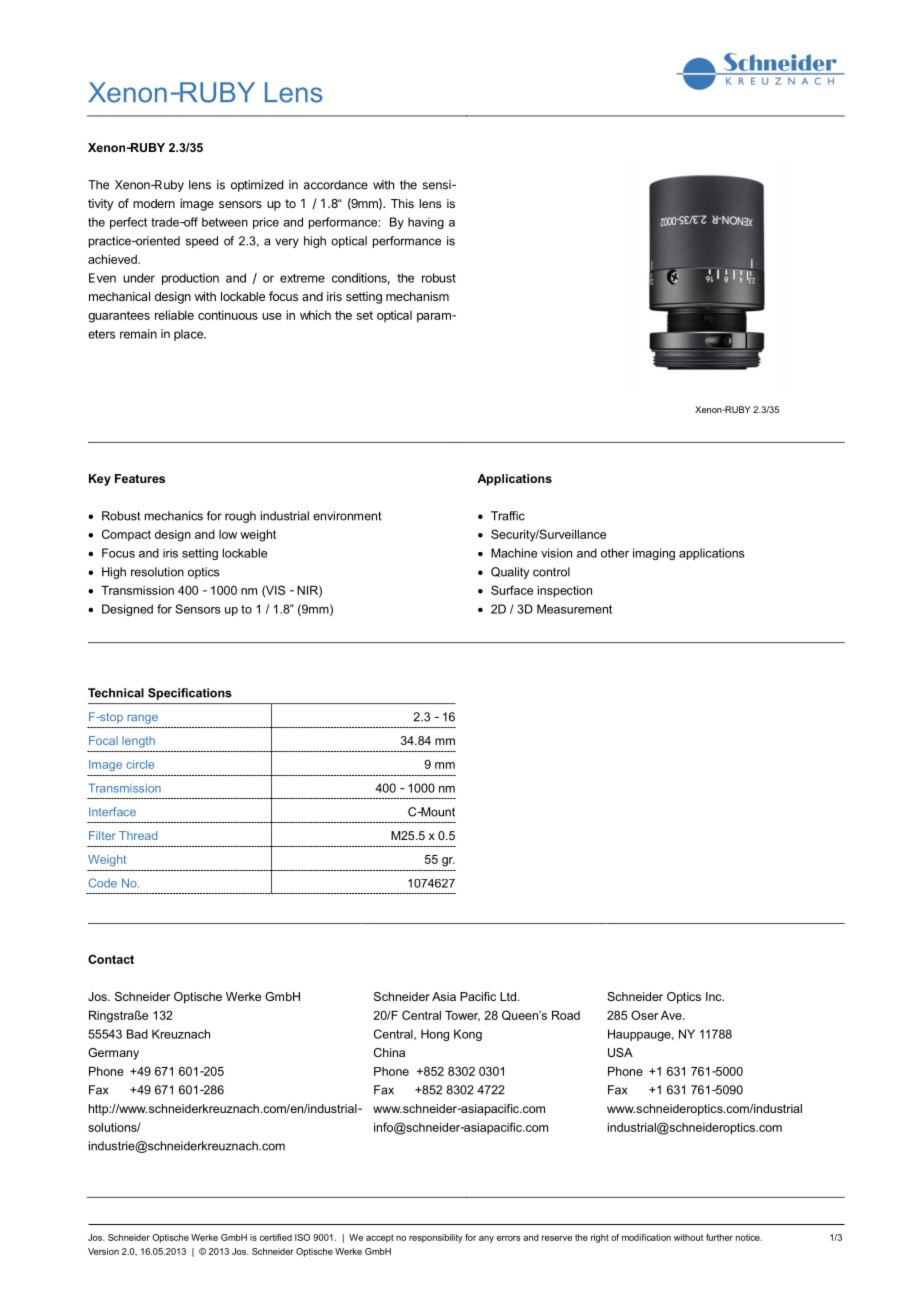  I want to click on Version, so click(103, 1251).
